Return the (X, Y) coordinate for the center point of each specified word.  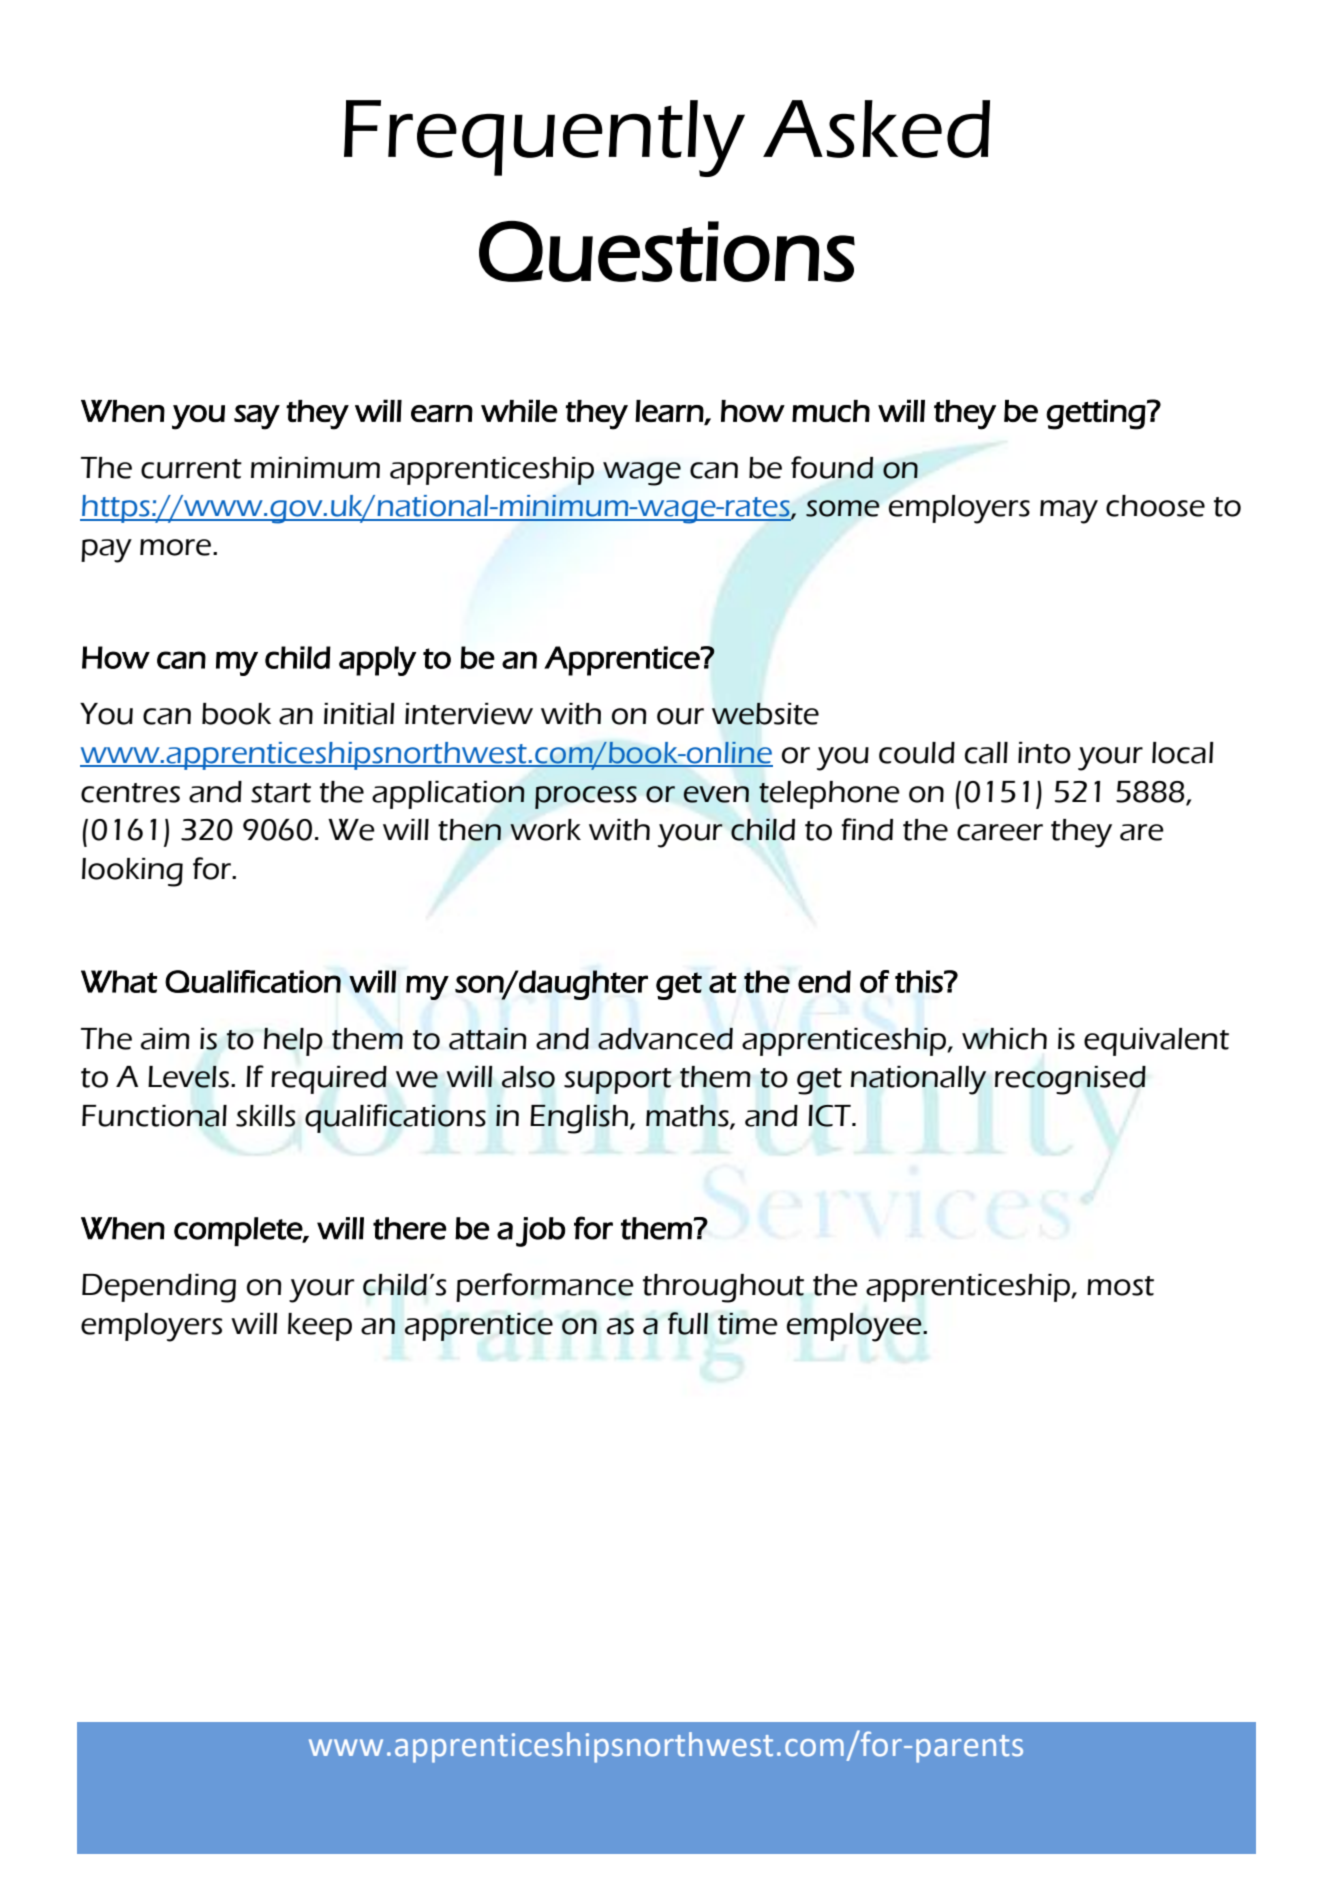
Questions (667, 251)
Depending (159, 1288)
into (1044, 753)
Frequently (544, 138)
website (765, 713)
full (688, 1323)
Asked (876, 129)
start (281, 793)
